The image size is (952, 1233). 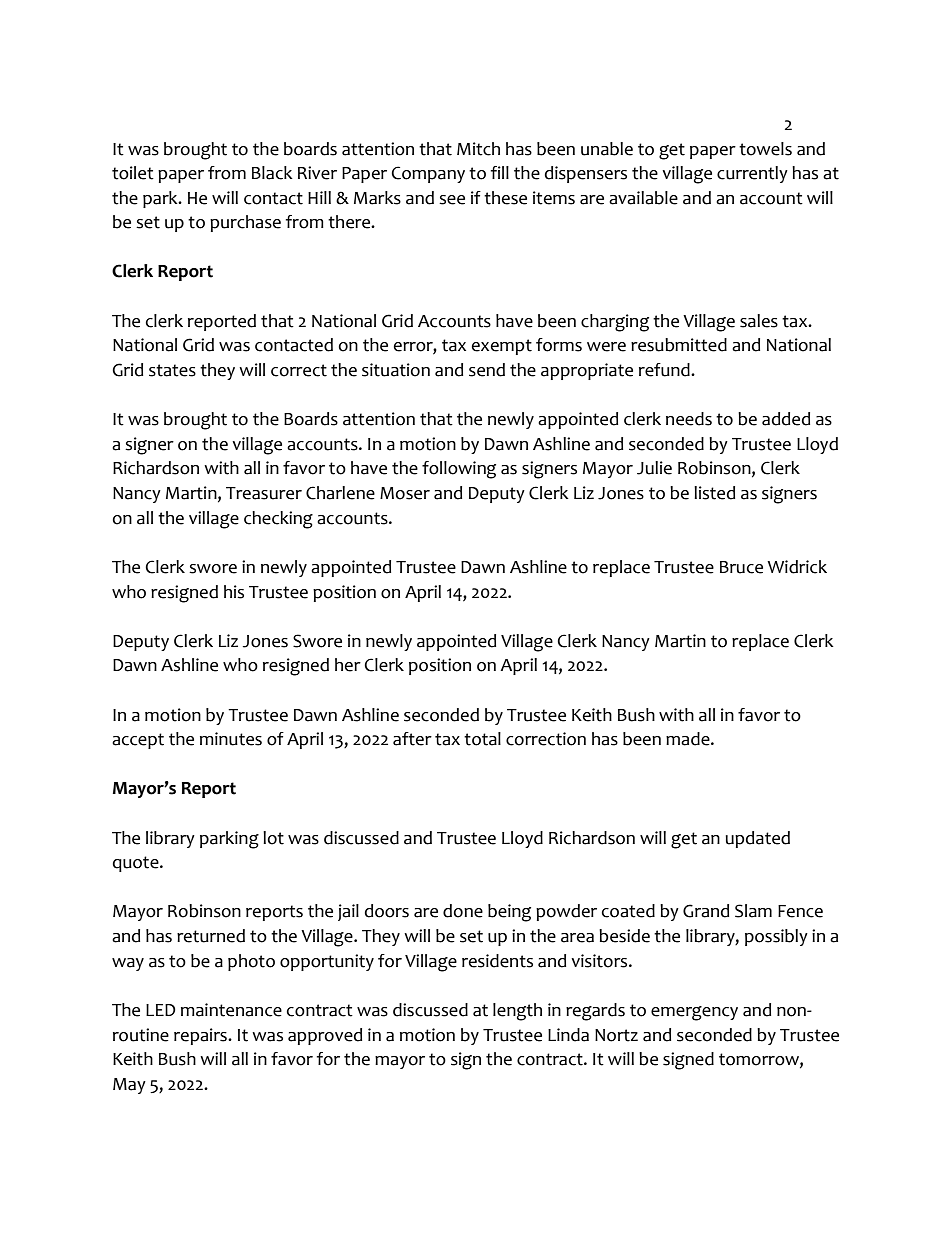 What do you see at coordinates (500, 172) in the screenshot?
I see `fill` at bounding box center [500, 172].
